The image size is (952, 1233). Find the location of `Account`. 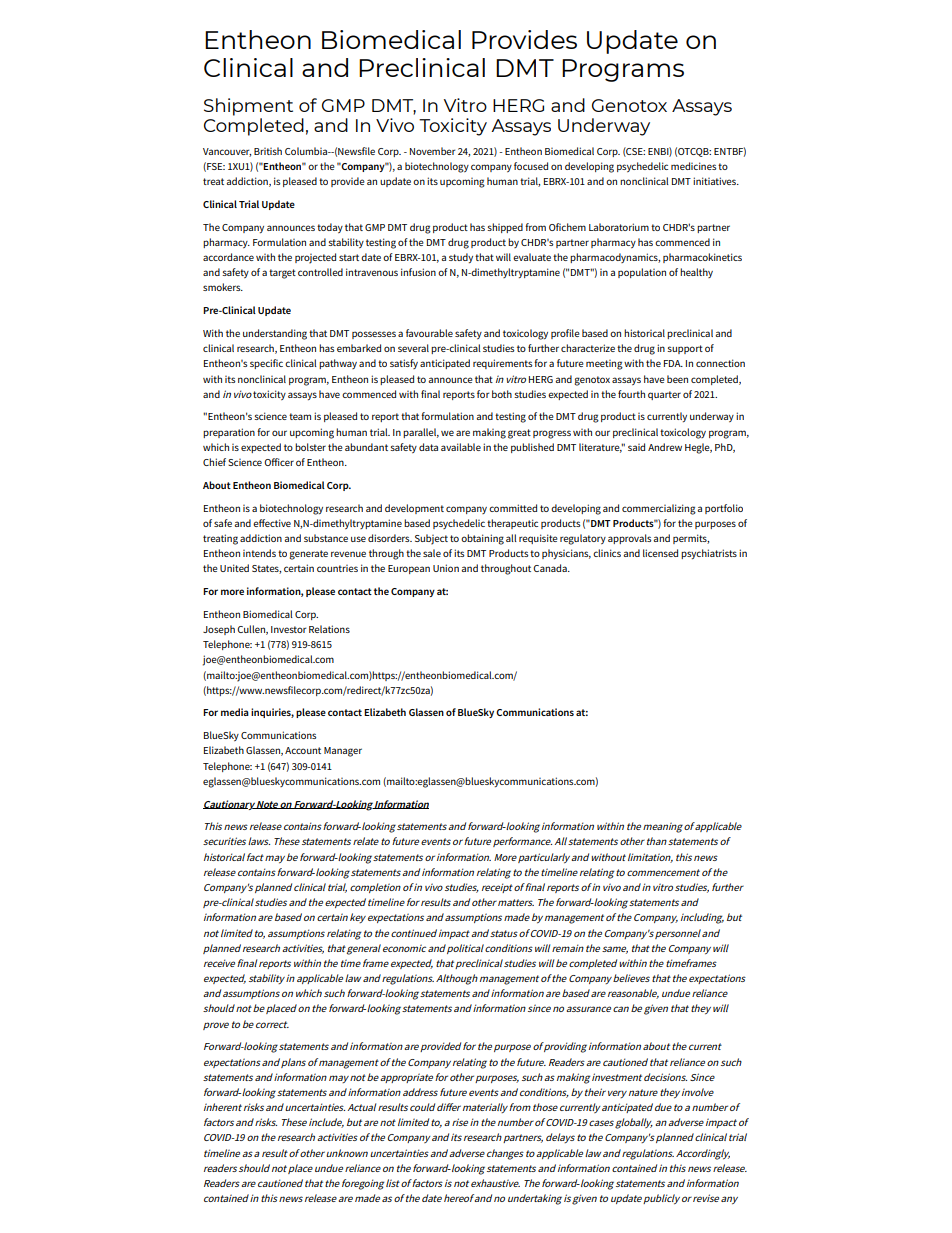

Account is located at coordinates (303, 750).
